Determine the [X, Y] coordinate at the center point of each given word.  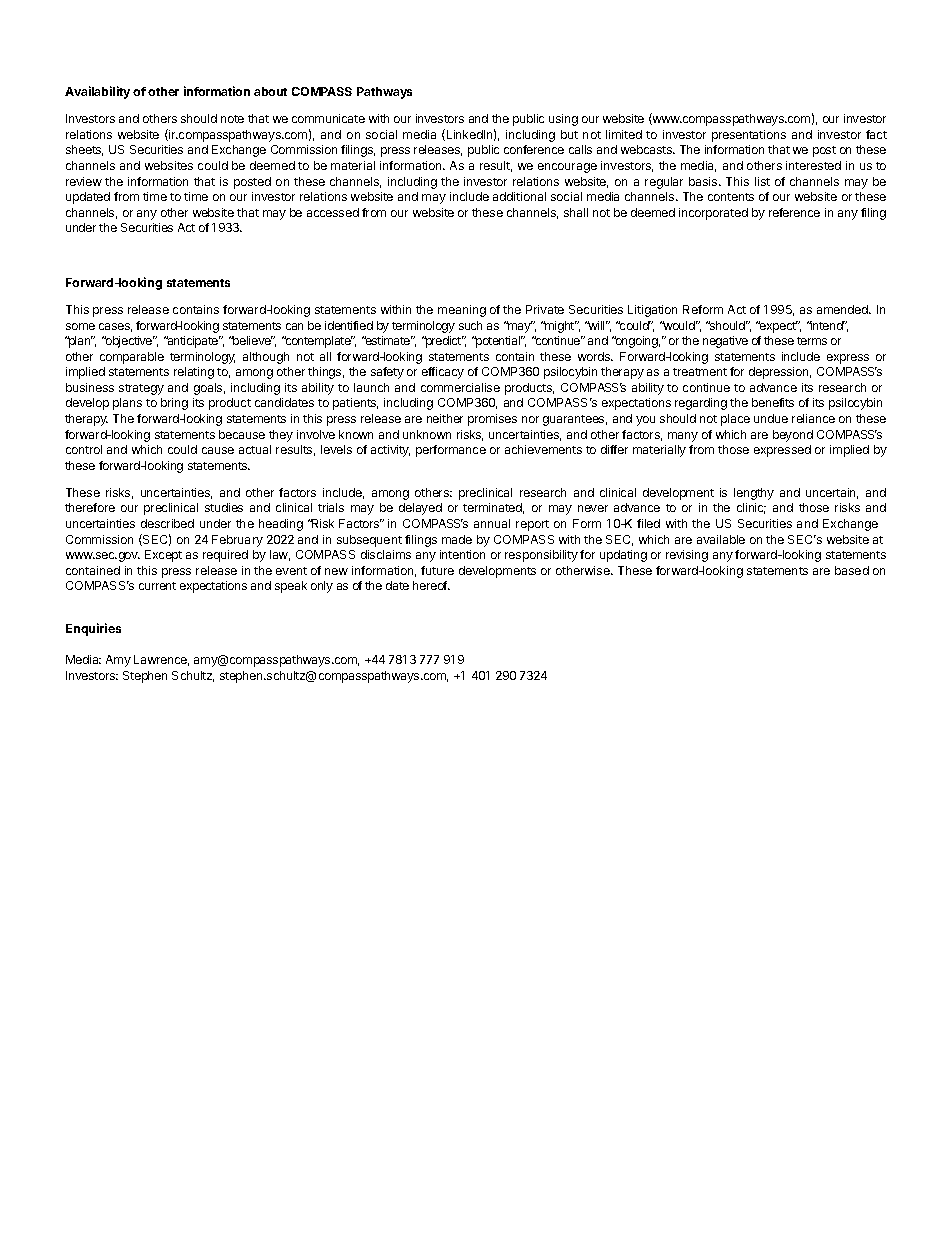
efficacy [443, 373]
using [563, 120]
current [157, 586]
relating [194, 373]
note [232, 119]
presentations [749, 136]
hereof [431, 585]
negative [725, 342]
